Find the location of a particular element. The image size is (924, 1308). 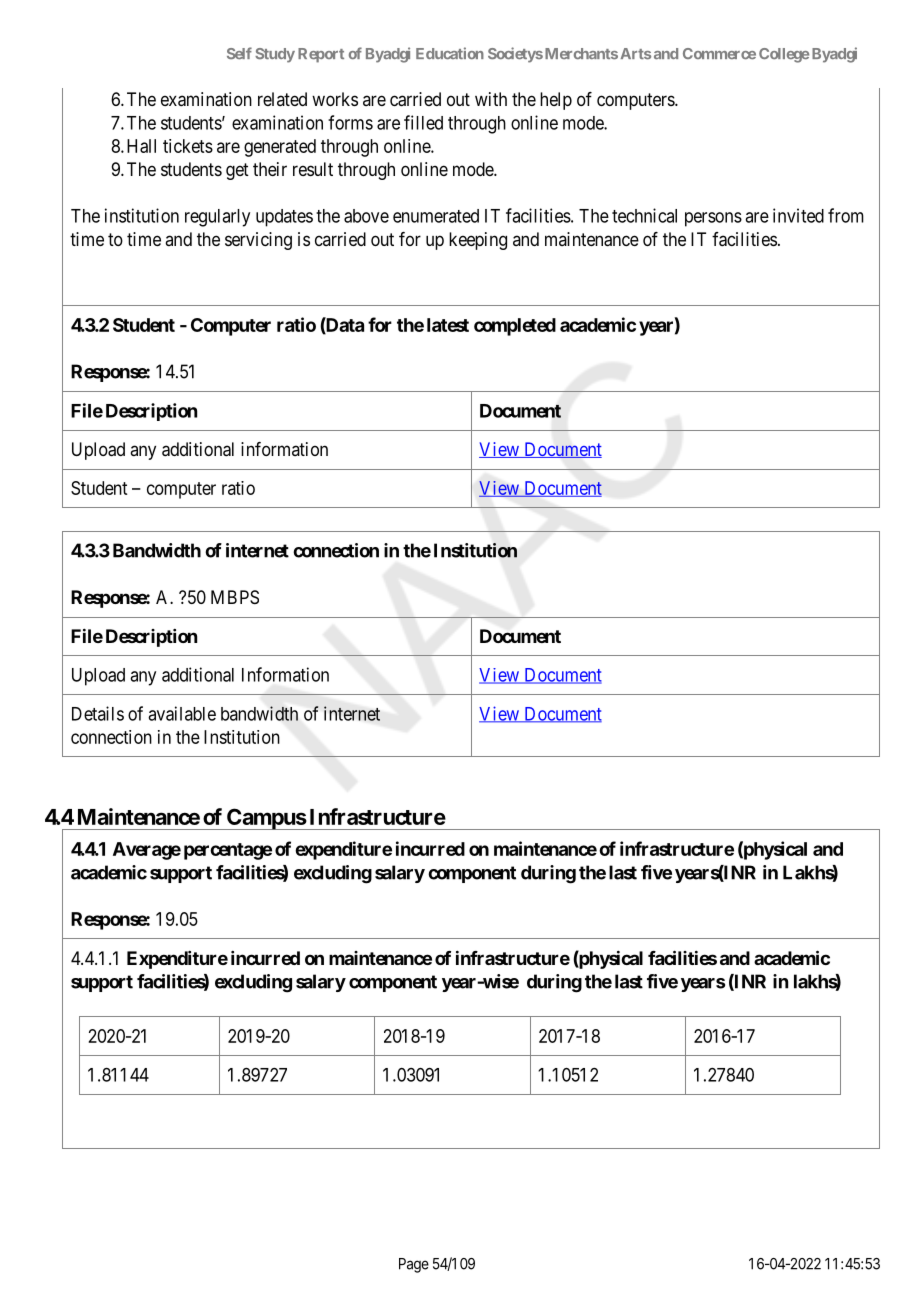

invited is located at coordinates (798, 215).
